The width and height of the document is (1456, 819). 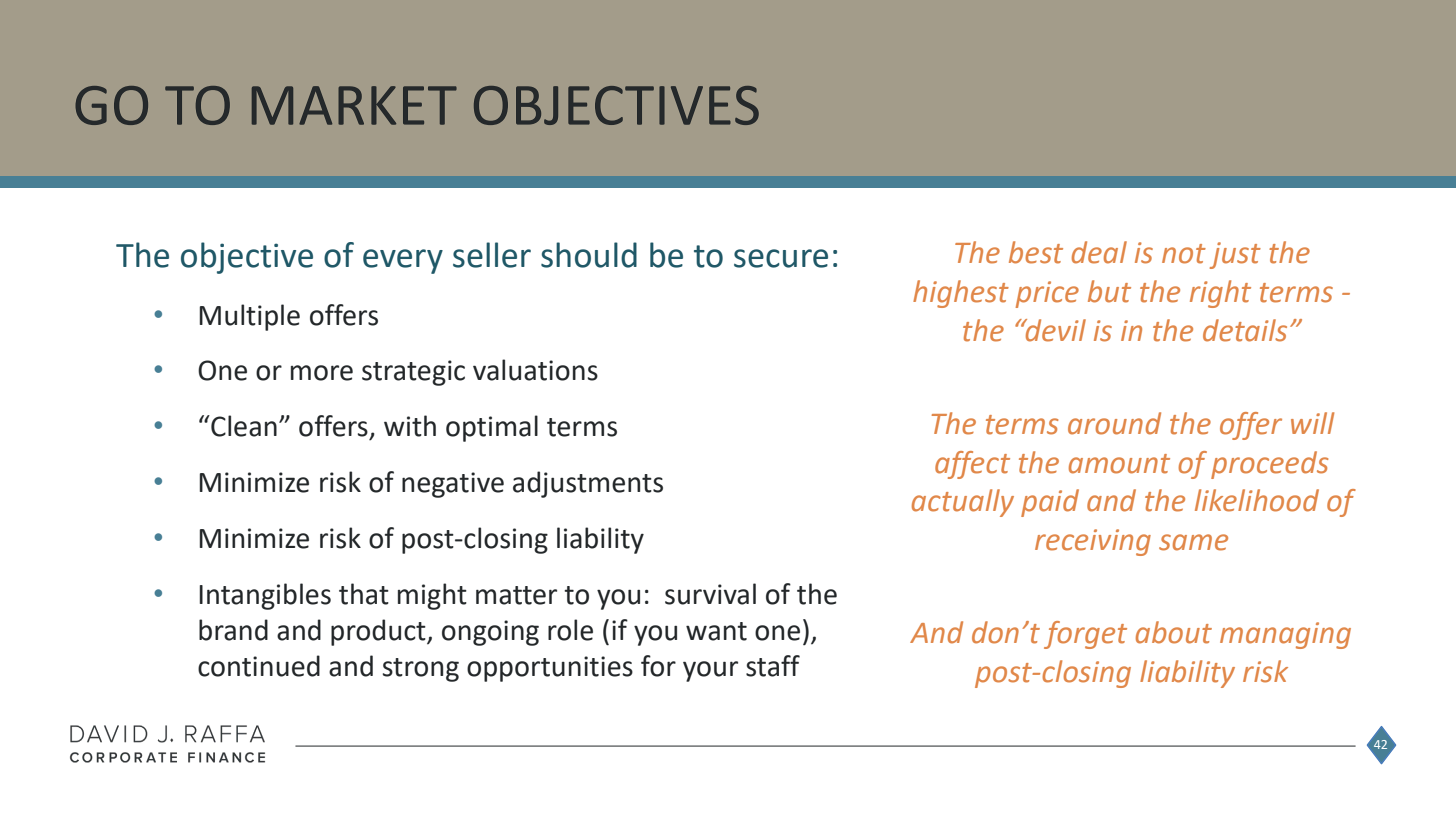 I want to click on valuations, so click(x=535, y=370).
